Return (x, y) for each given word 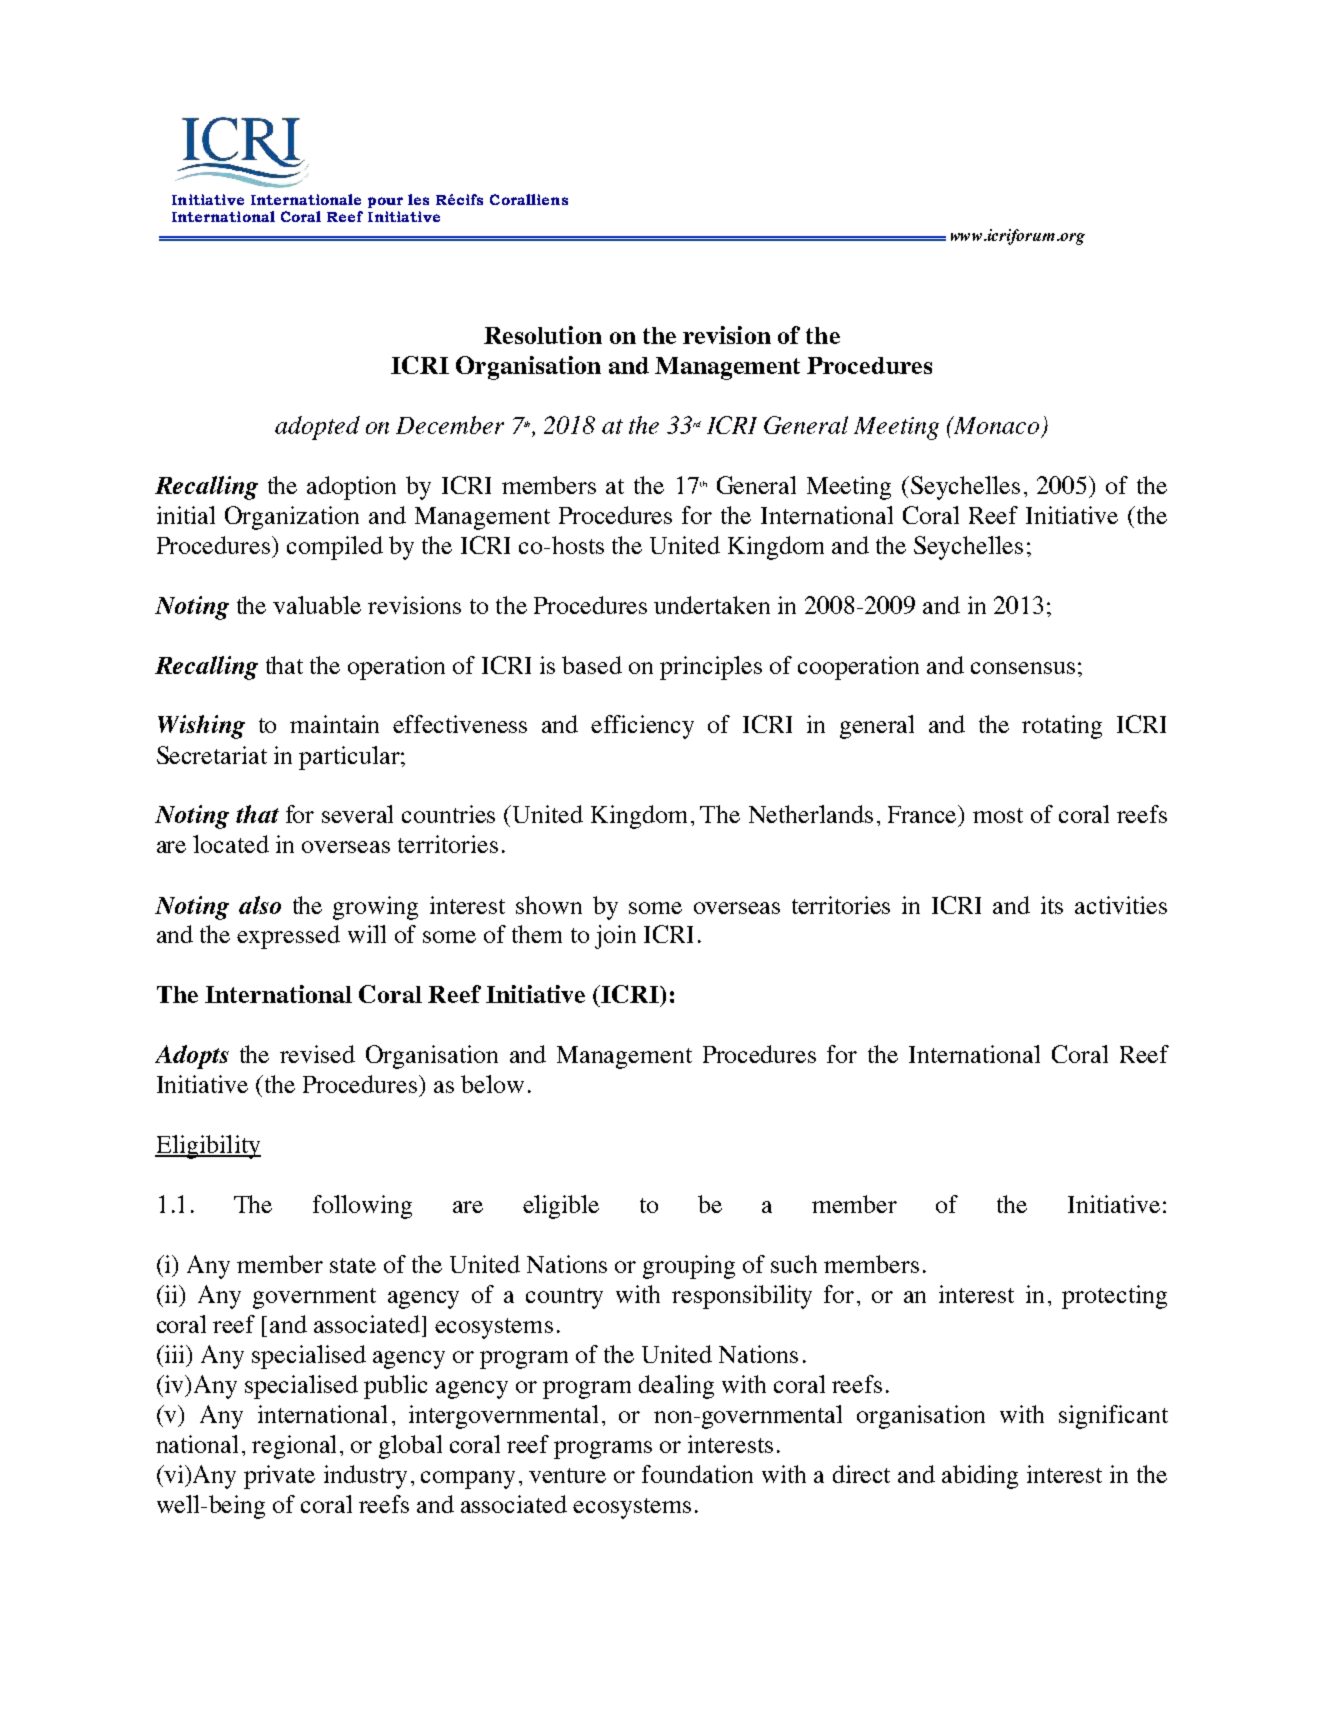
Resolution (543, 335)
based (592, 665)
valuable (317, 605)
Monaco (996, 425)
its (1052, 905)
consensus (1023, 668)
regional (294, 1447)
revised (317, 1054)
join (615, 937)
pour (385, 202)
